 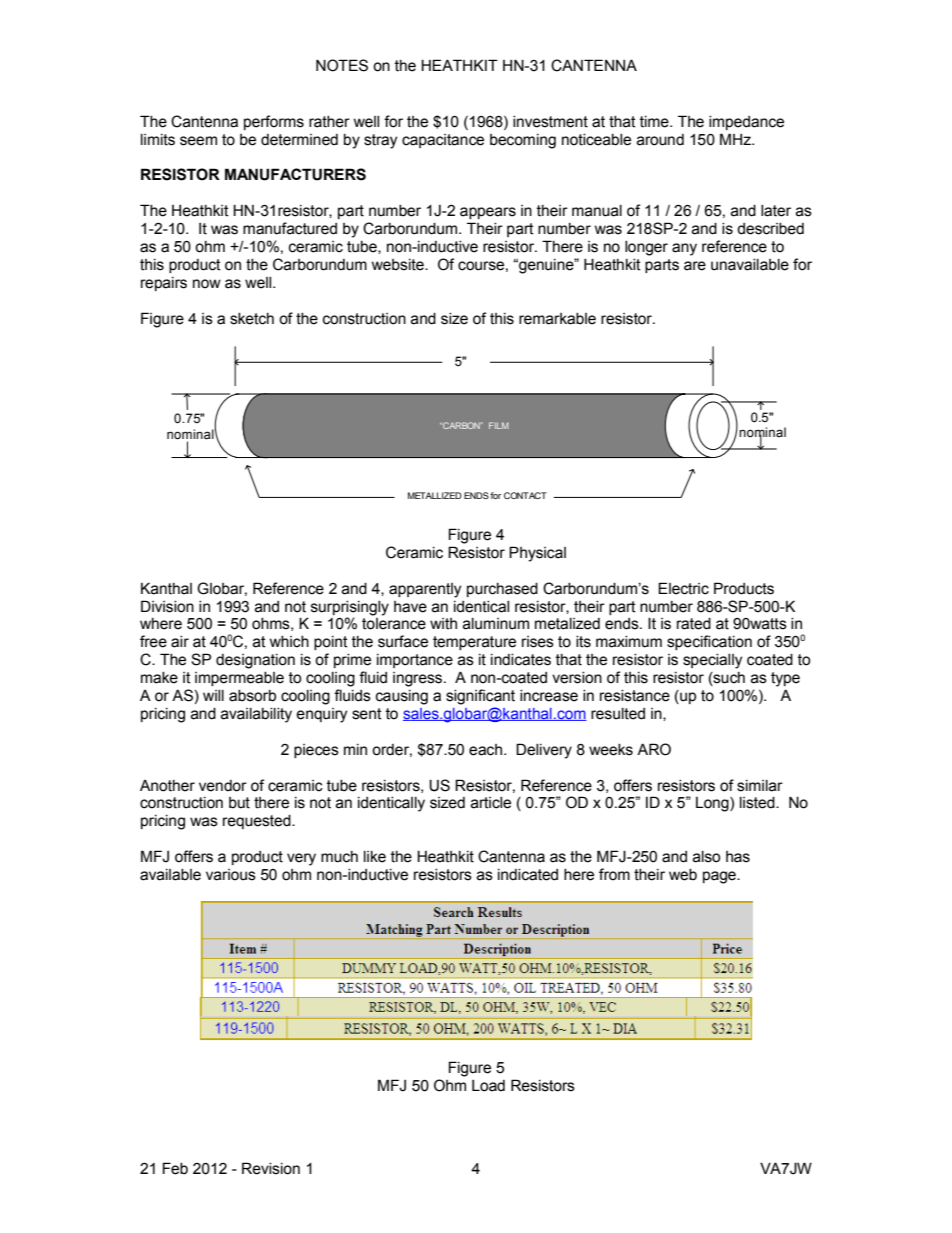 I want to click on capacitance, so click(x=443, y=141).
